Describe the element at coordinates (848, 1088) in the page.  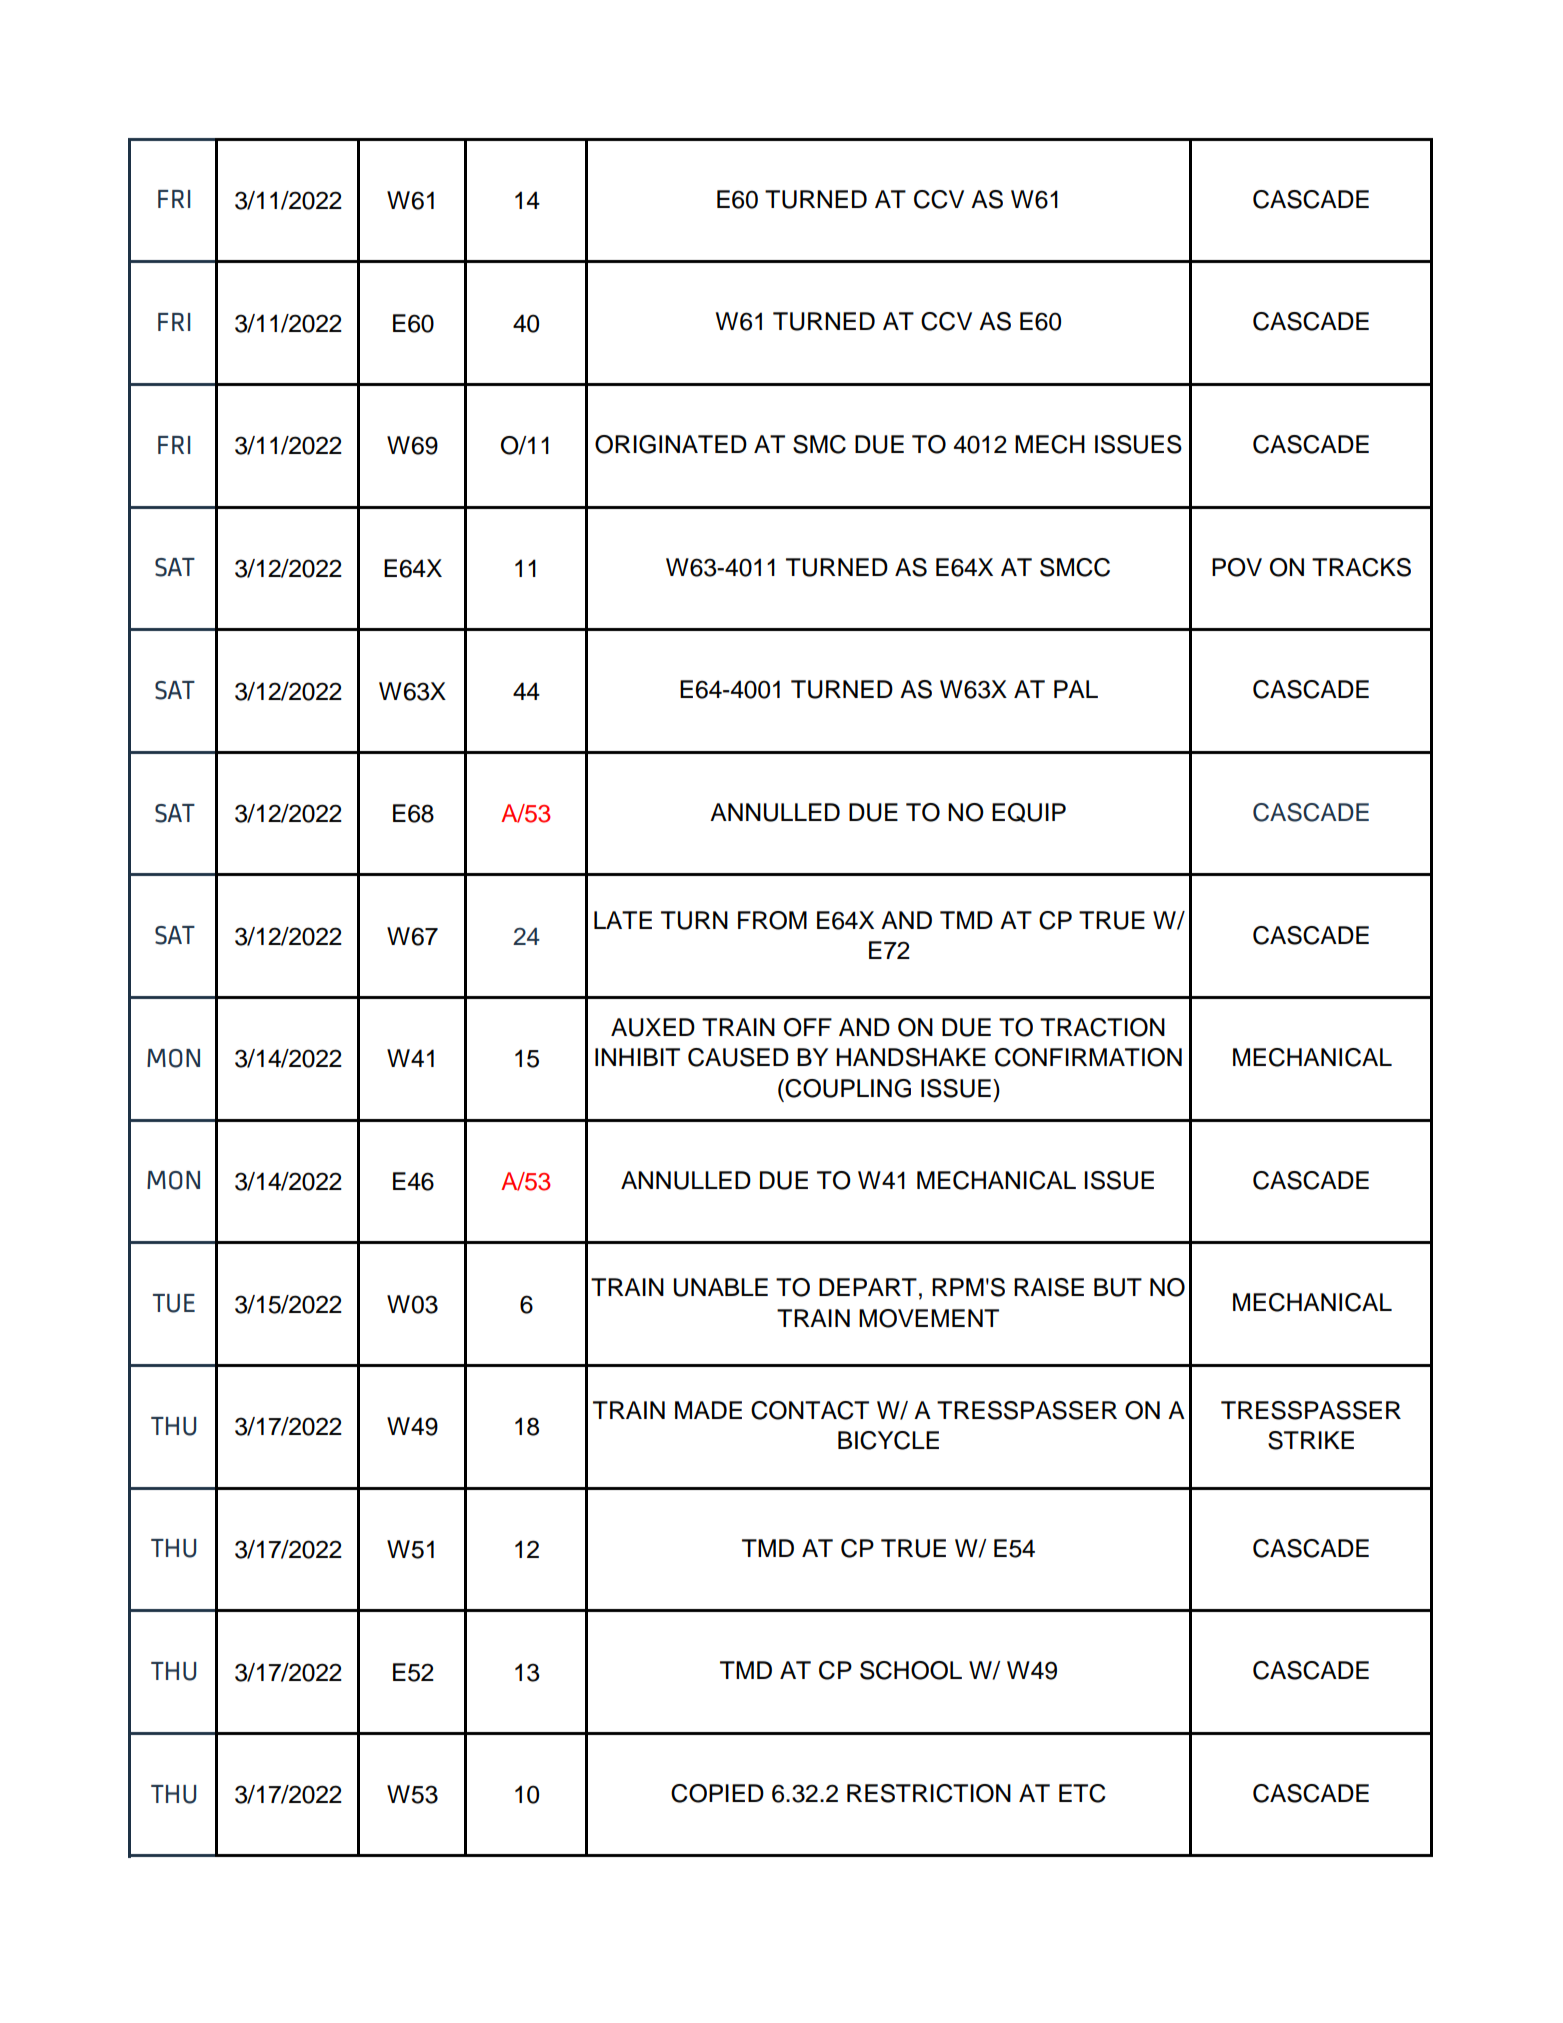
I see `COUPLING` at that location.
